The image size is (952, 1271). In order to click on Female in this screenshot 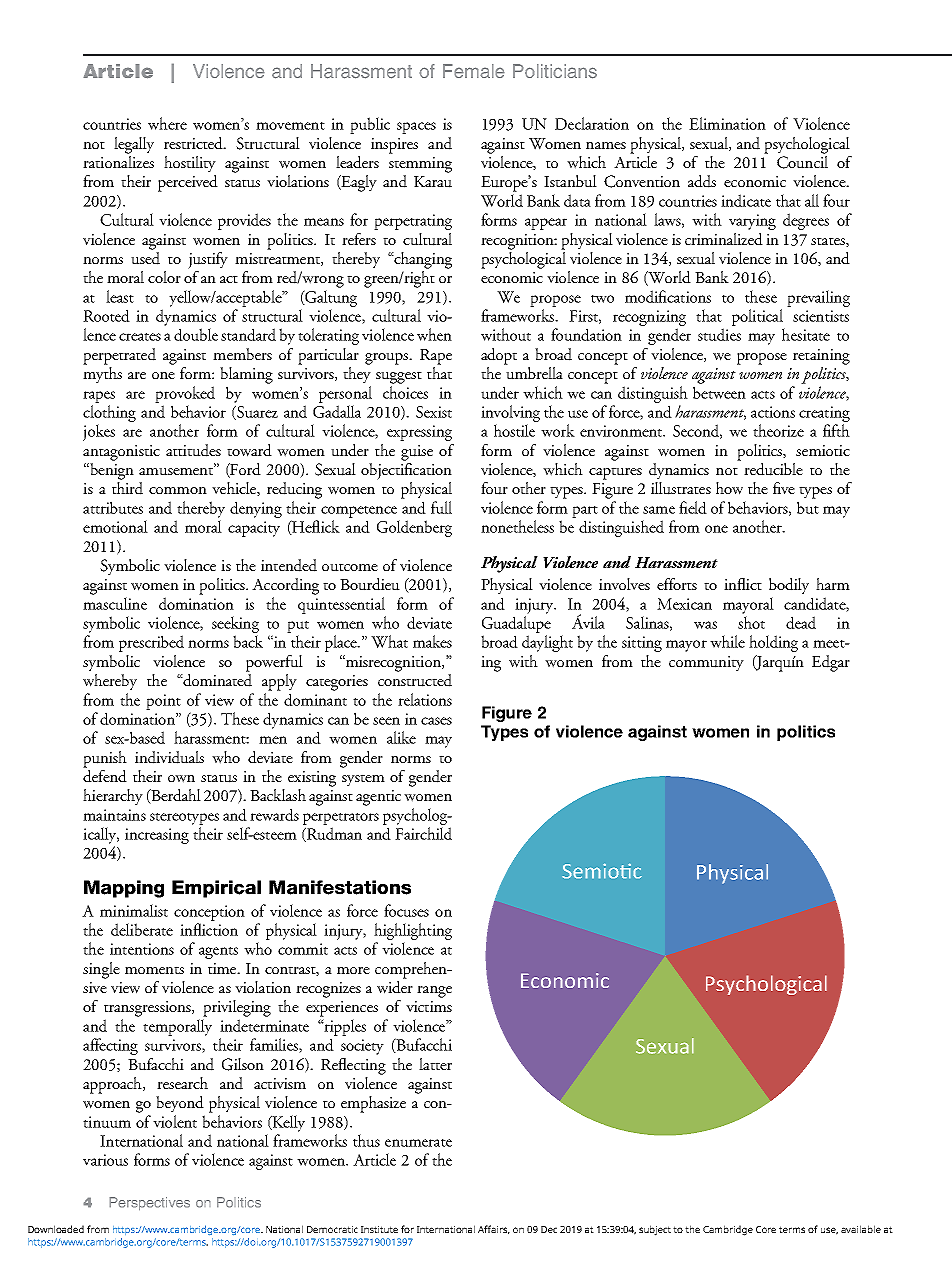, I will do `click(474, 71)`.
